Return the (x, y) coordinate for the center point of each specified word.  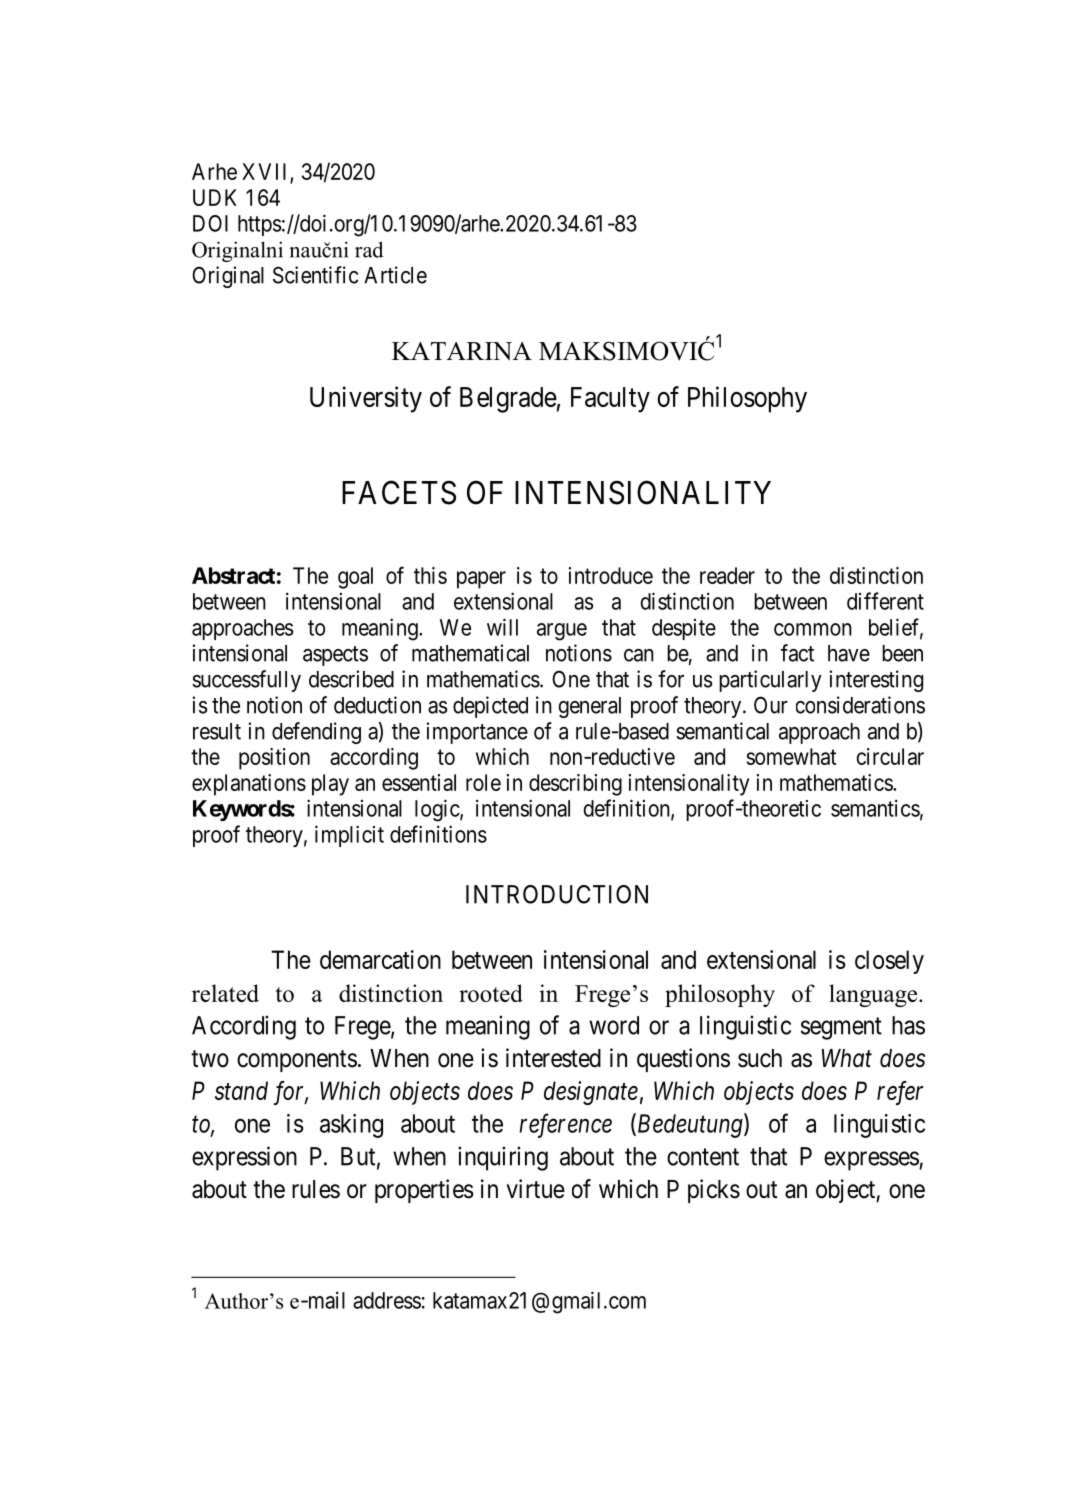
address (387, 1300)
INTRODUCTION (557, 894)
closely (889, 962)
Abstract (233, 575)
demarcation (380, 959)
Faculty (610, 400)
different (885, 601)
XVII (266, 173)
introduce (611, 575)
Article (395, 275)
